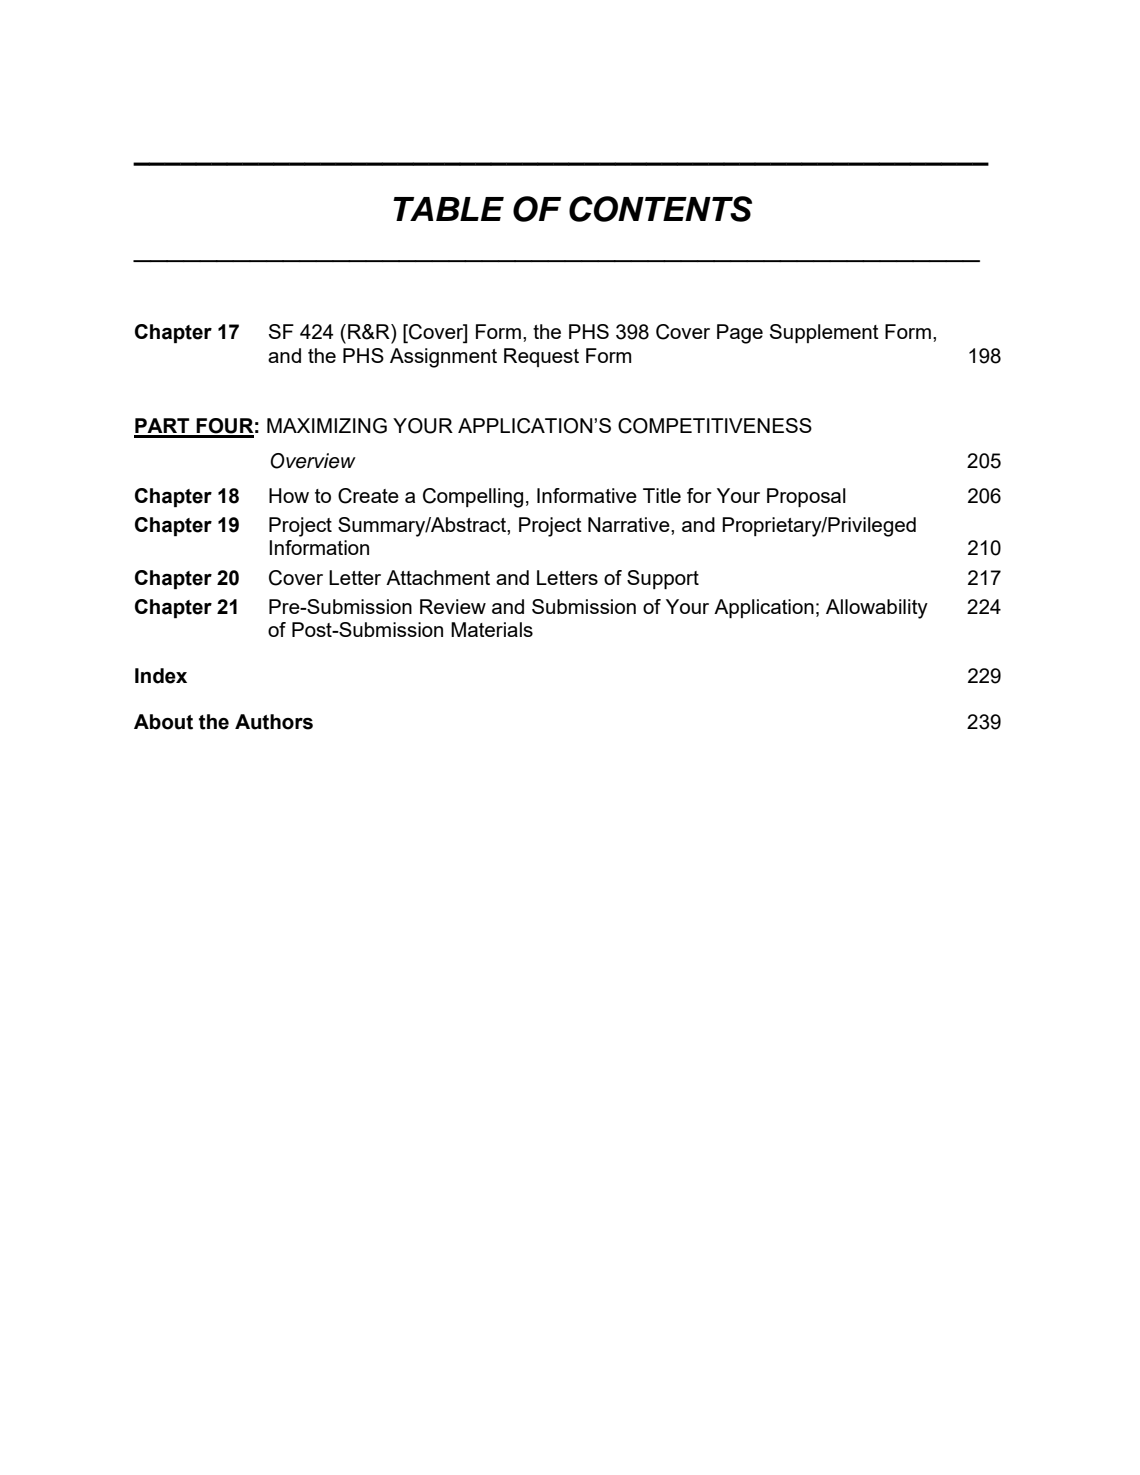  Describe the element at coordinates (473, 498) in the screenshot. I see `Compelling` at that location.
